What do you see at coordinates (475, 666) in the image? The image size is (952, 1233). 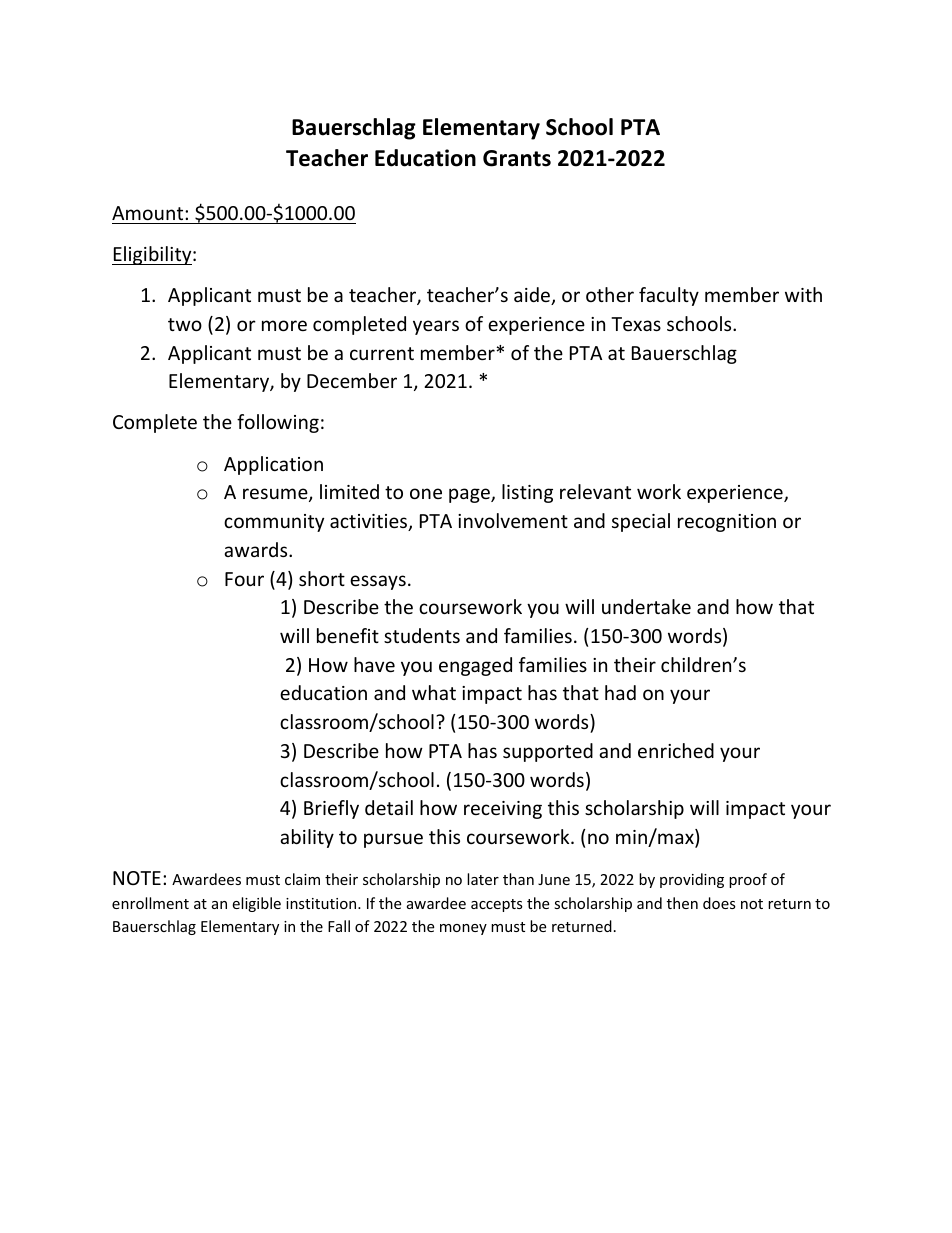 I see `engaged` at bounding box center [475, 666].
